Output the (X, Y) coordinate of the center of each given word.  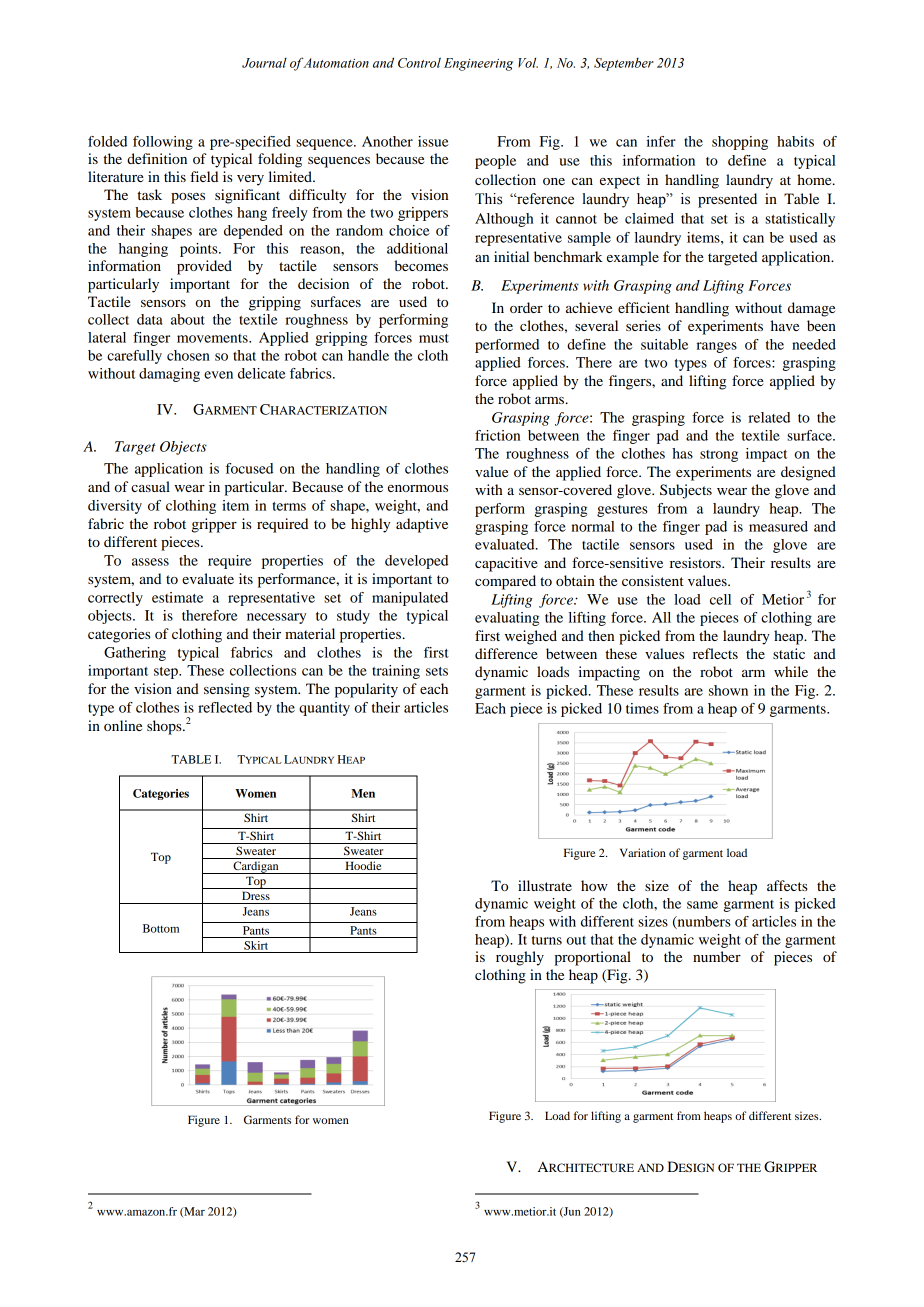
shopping (740, 143)
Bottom (161, 928)
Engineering (478, 64)
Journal (264, 63)
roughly (520, 958)
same (702, 905)
